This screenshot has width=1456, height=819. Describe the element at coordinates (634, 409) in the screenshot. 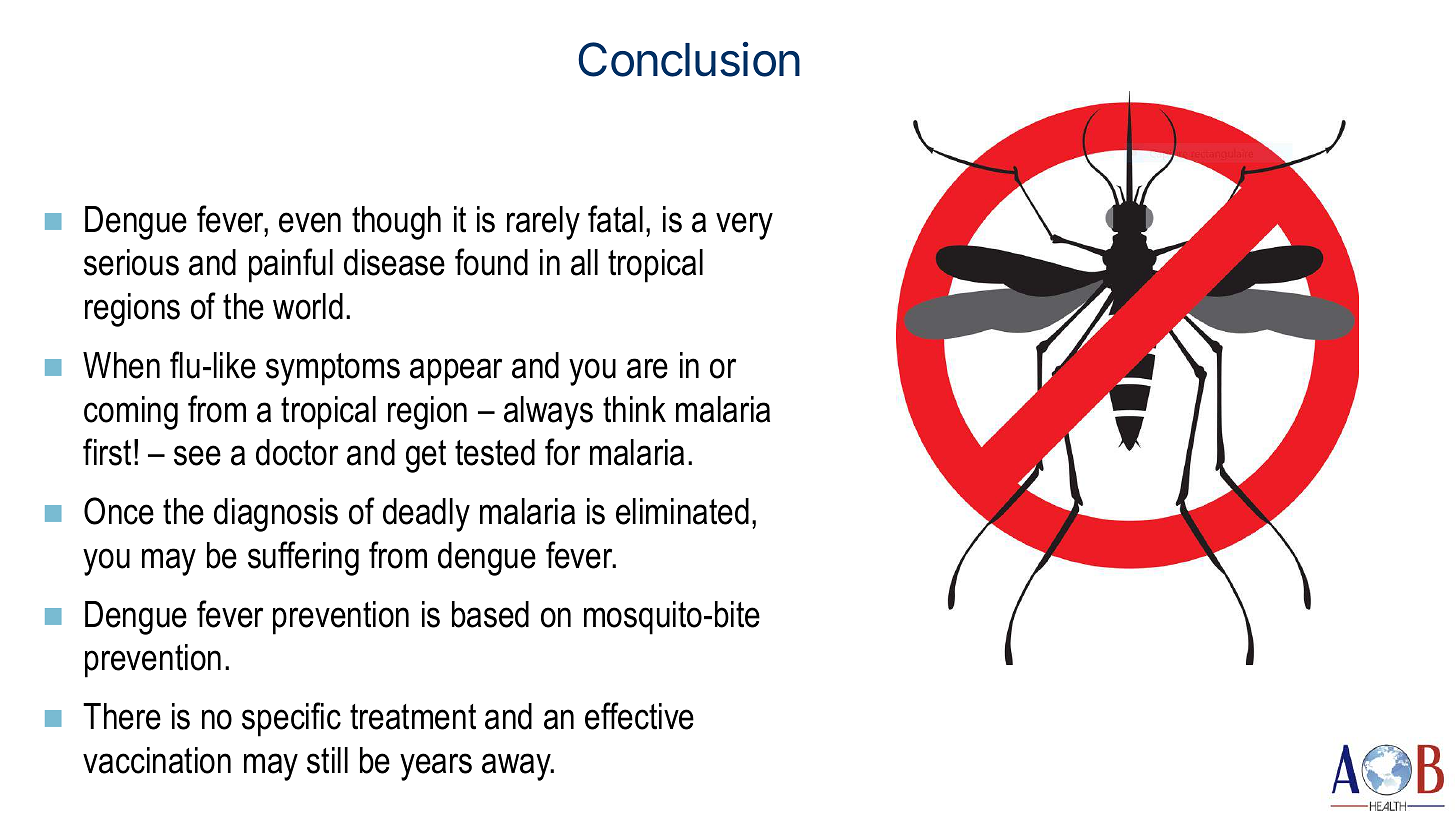

I see `think` at that location.
